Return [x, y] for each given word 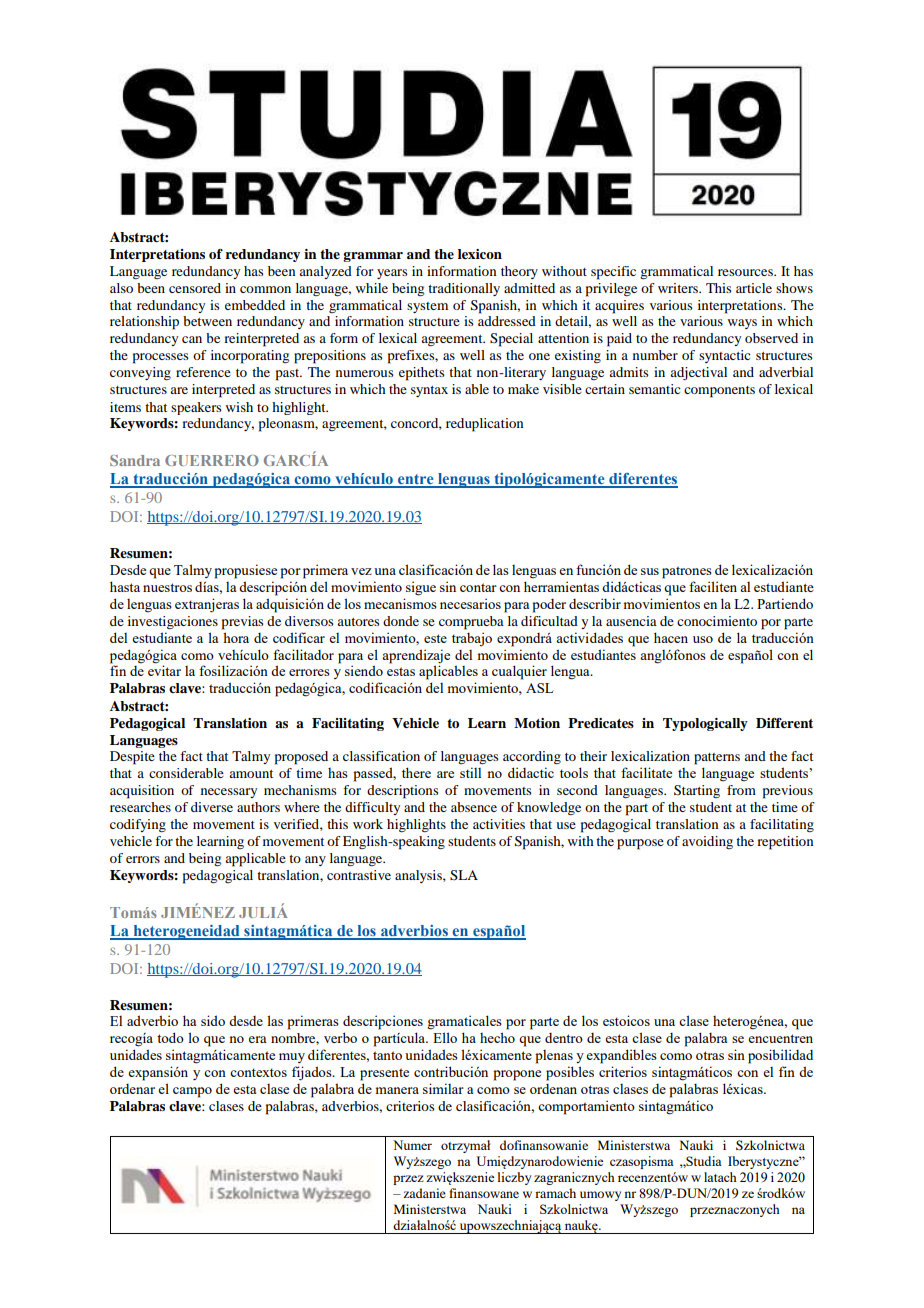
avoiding [707, 842]
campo [192, 1092]
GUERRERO [212, 460]
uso [703, 639]
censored [195, 288]
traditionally [464, 289]
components [719, 392]
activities [499, 824]
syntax [429, 391]
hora [236, 637]
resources [746, 272]
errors [143, 859]
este [435, 638]
